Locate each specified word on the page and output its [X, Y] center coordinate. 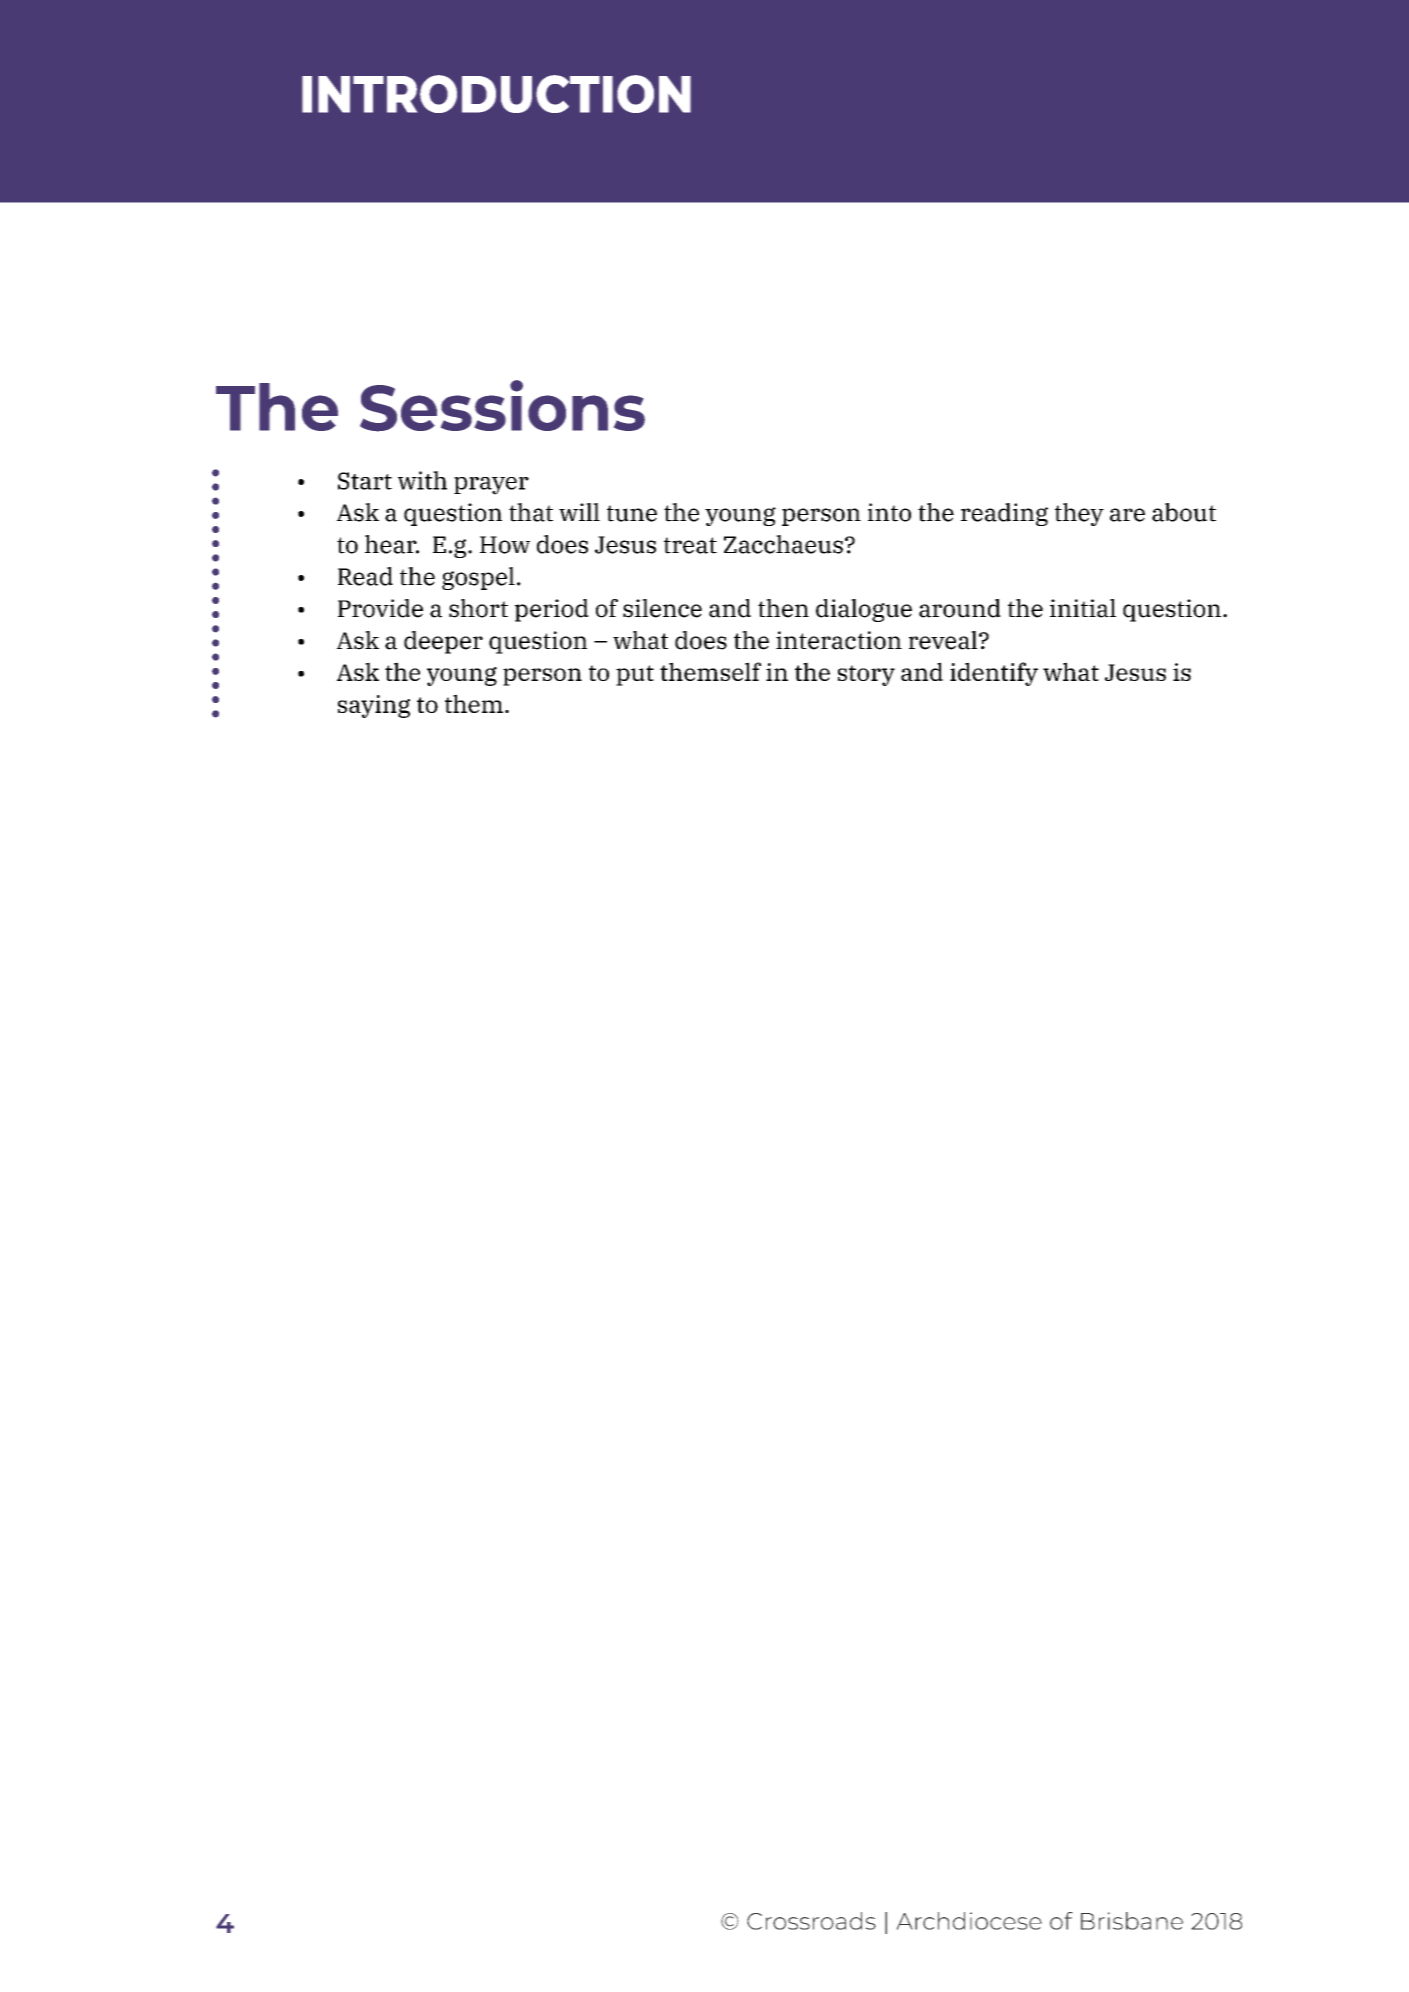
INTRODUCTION [496, 94]
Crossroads [811, 1921]
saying [374, 706]
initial [1083, 608]
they [1079, 514]
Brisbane [1132, 1921]
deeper [443, 642]
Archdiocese [969, 1921]
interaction [839, 640]
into [889, 512]
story [866, 675]
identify [994, 674]
